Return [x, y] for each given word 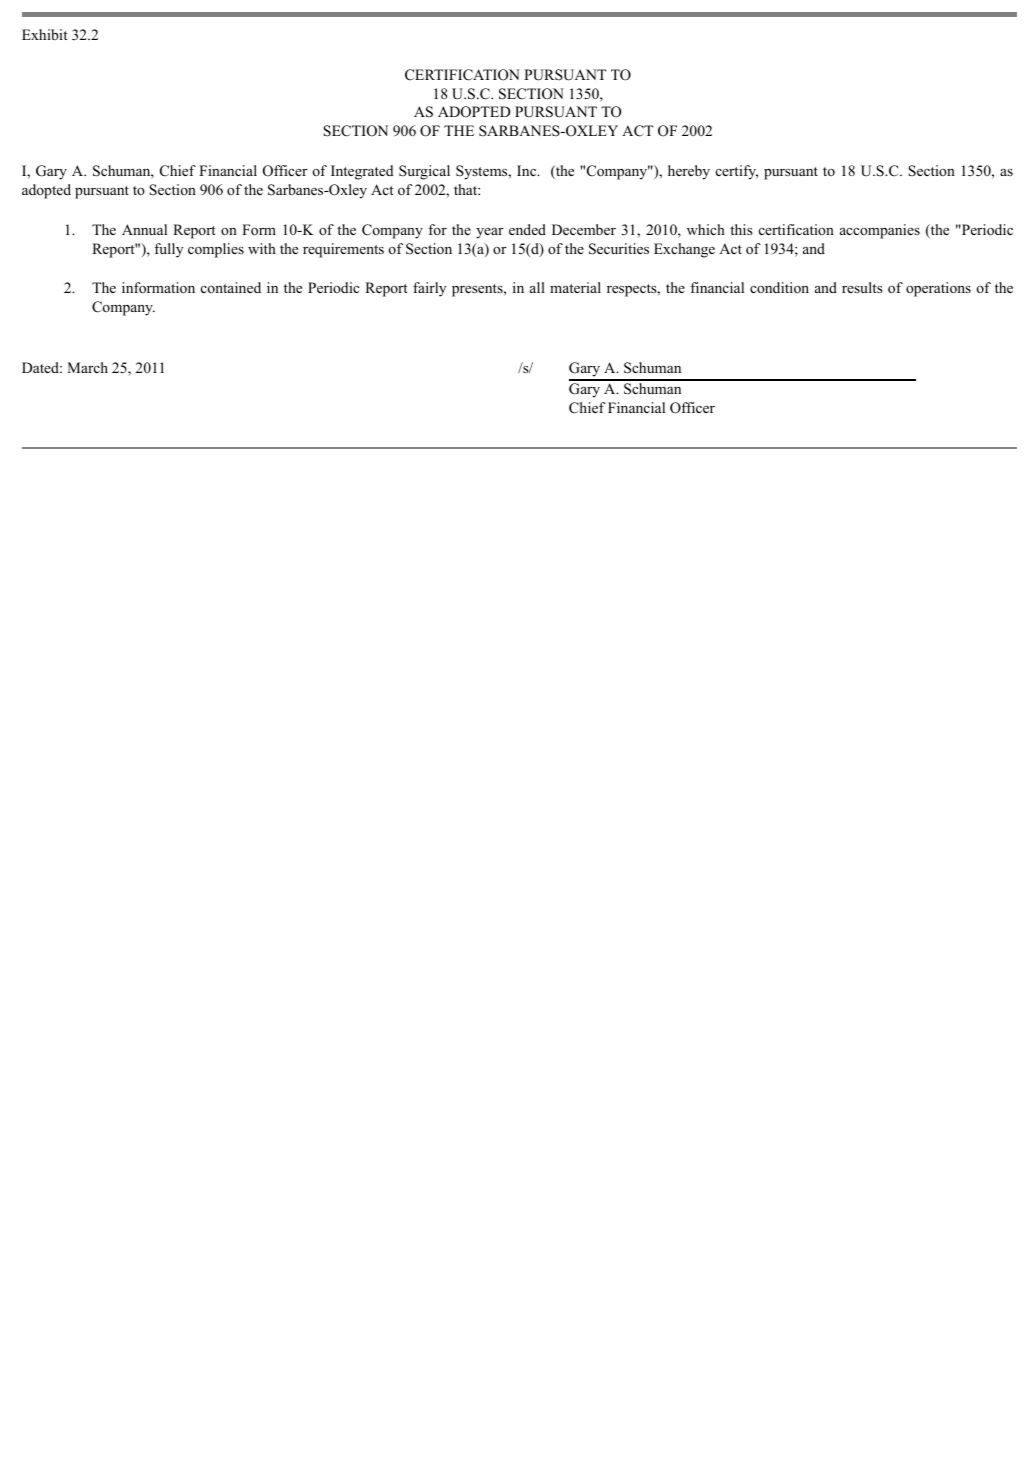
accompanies [880, 231]
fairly [429, 289]
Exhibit [45, 34]
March [87, 367]
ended [527, 229]
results [862, 287]
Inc [528, 170]
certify [737, 172]
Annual [144, 229]
